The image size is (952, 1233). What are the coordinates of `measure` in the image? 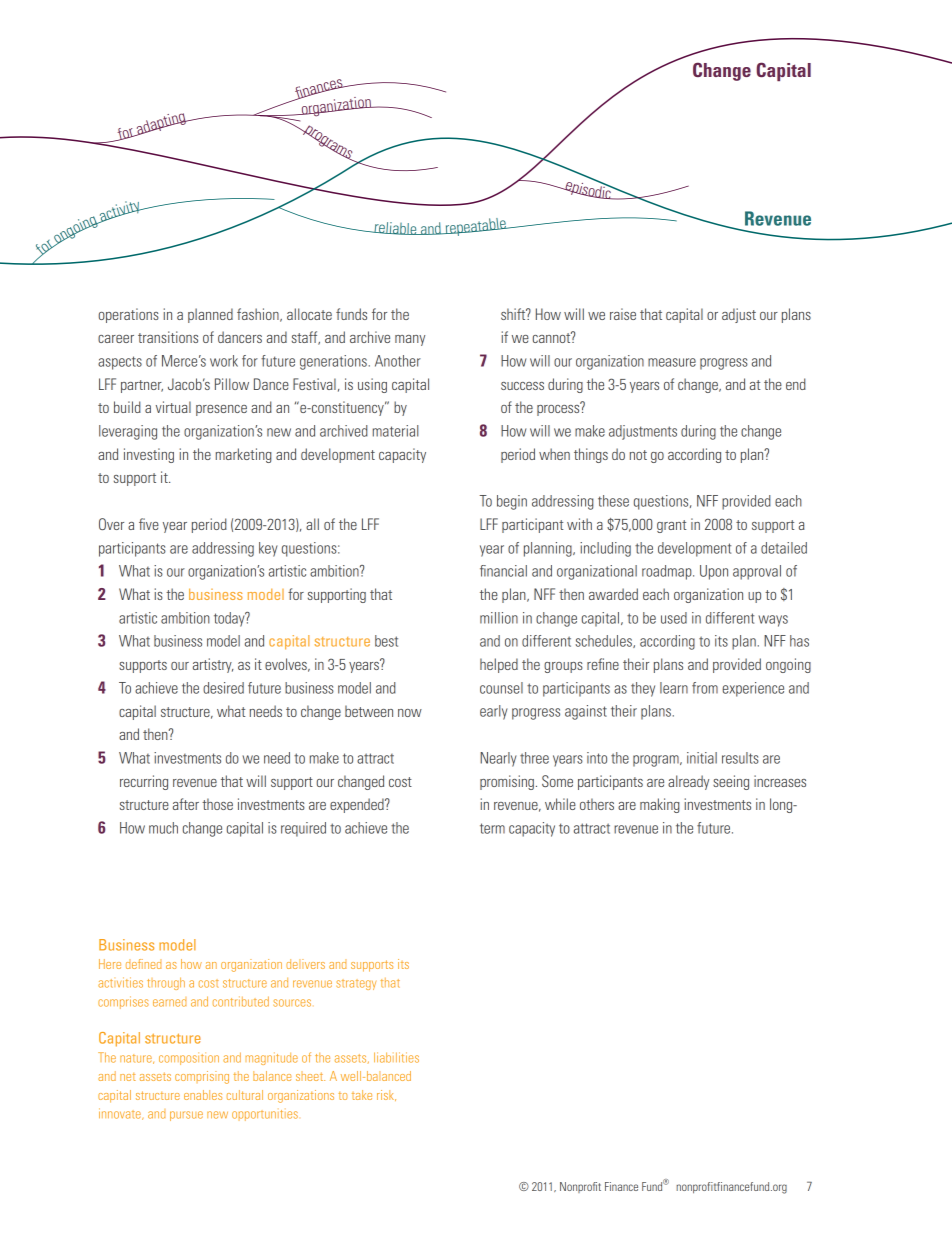 It's located at (672, 362).
